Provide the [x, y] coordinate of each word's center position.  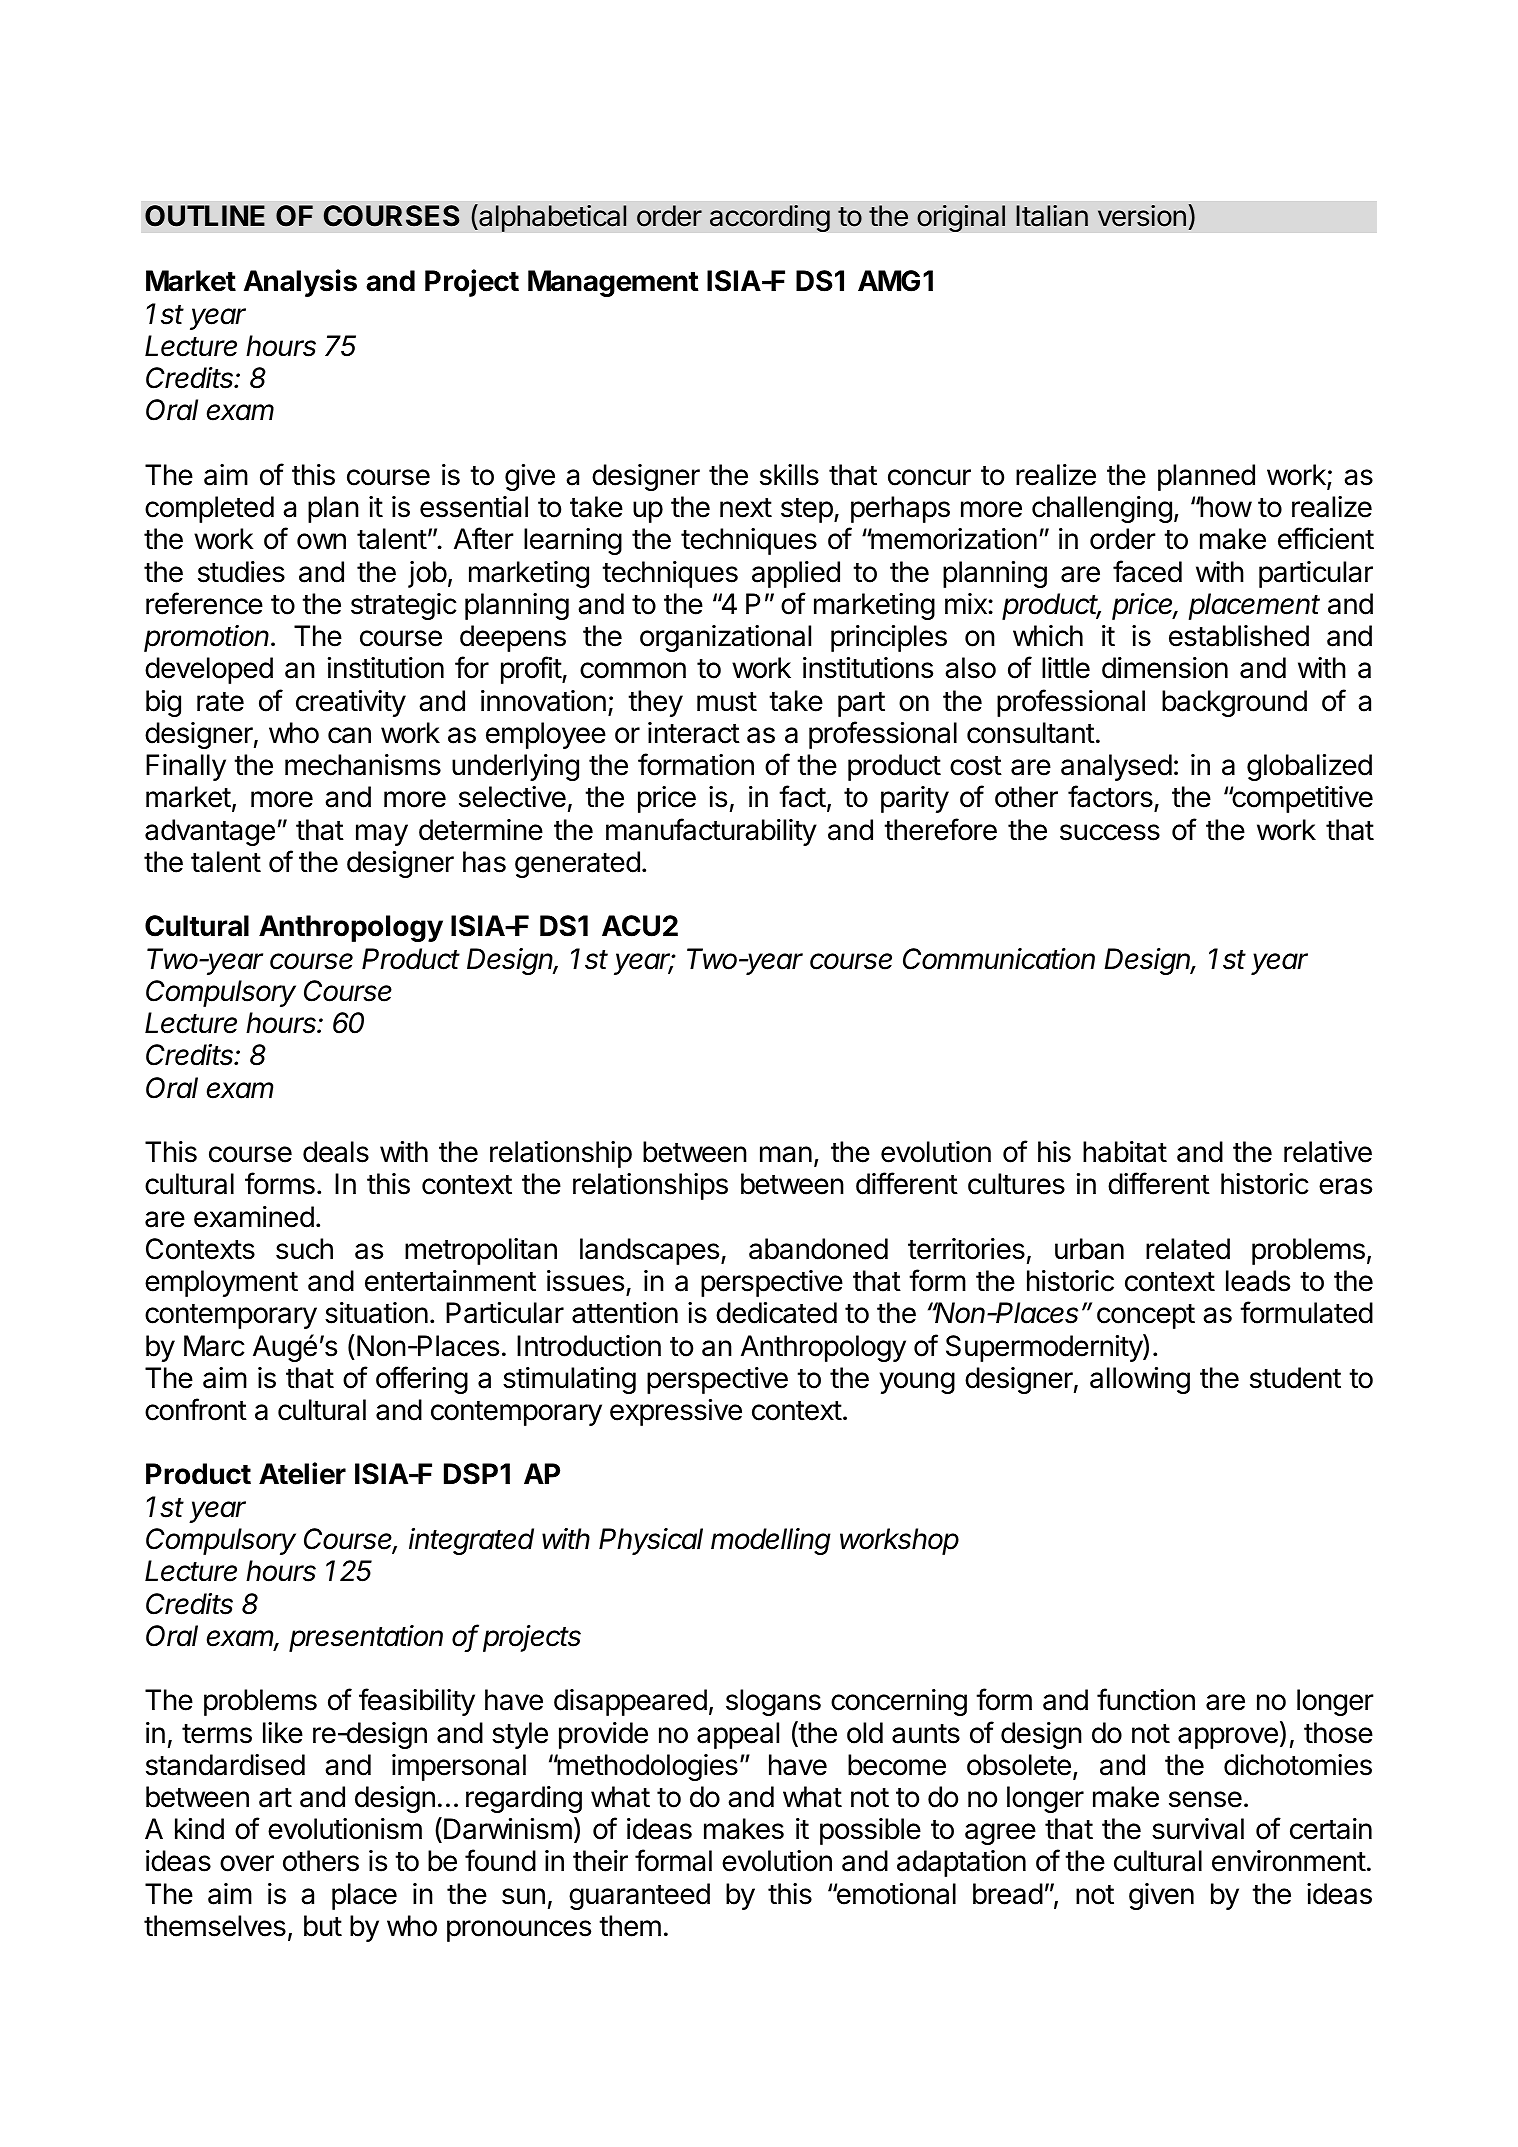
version [1142, 216]
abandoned [818, 1249]
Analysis [300, 283]
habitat [1125, 1152]
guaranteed [639, 1896]
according [770, 218]
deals [336, 1152]
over [247, 1863]
